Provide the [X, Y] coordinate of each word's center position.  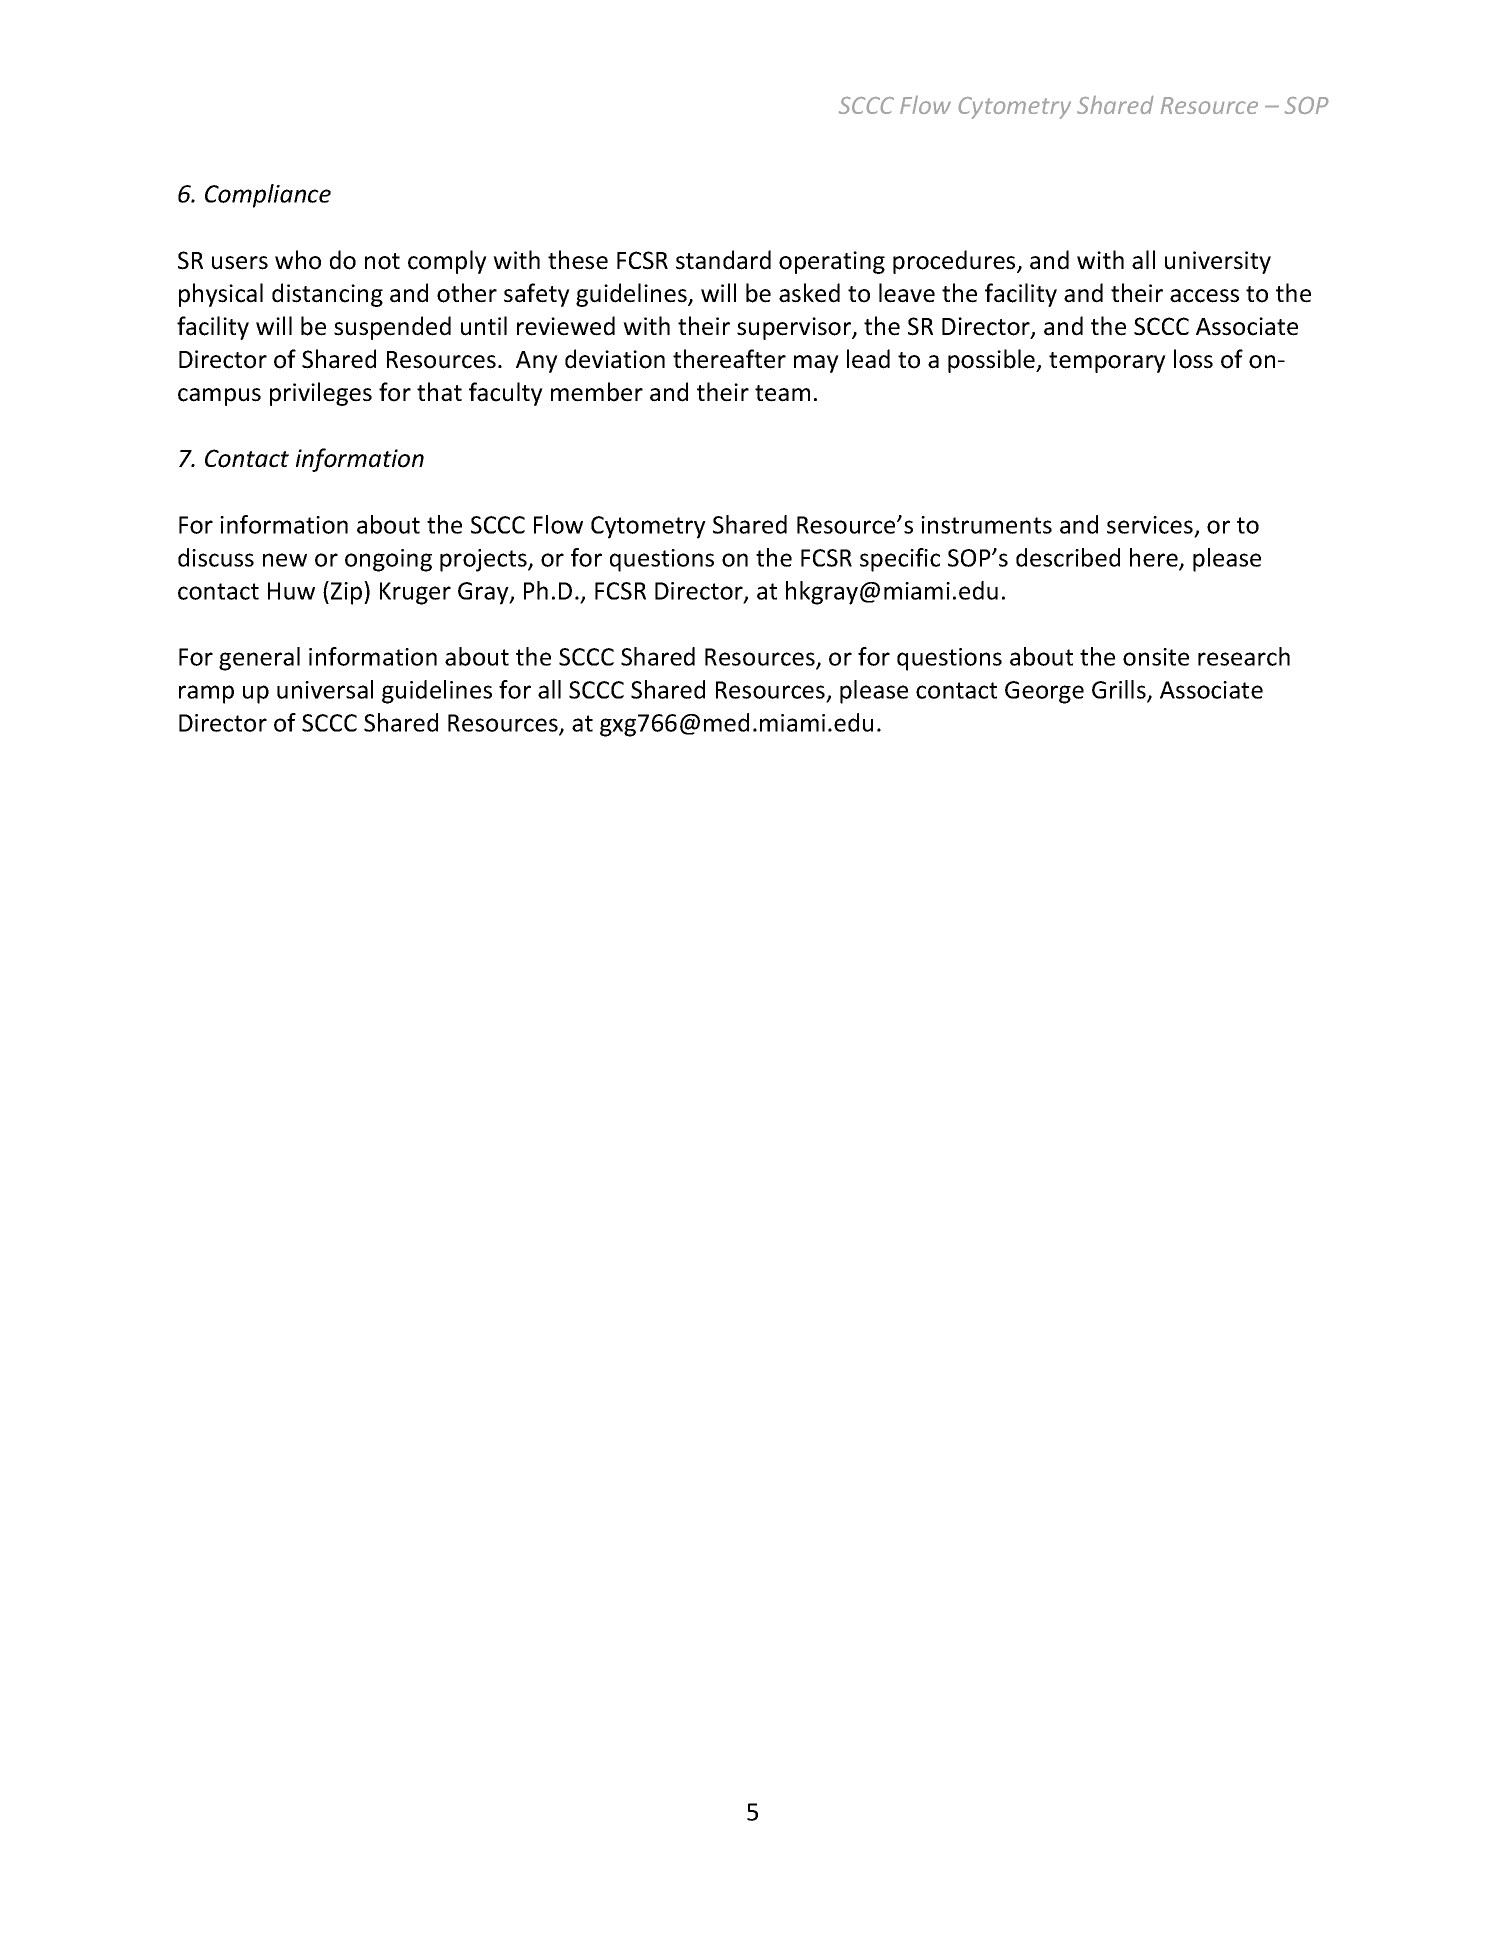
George [1044, 692]
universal [325, 689]
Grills [1120, 691]
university [1218, 262]
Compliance [268, 196]
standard [723, 260]
